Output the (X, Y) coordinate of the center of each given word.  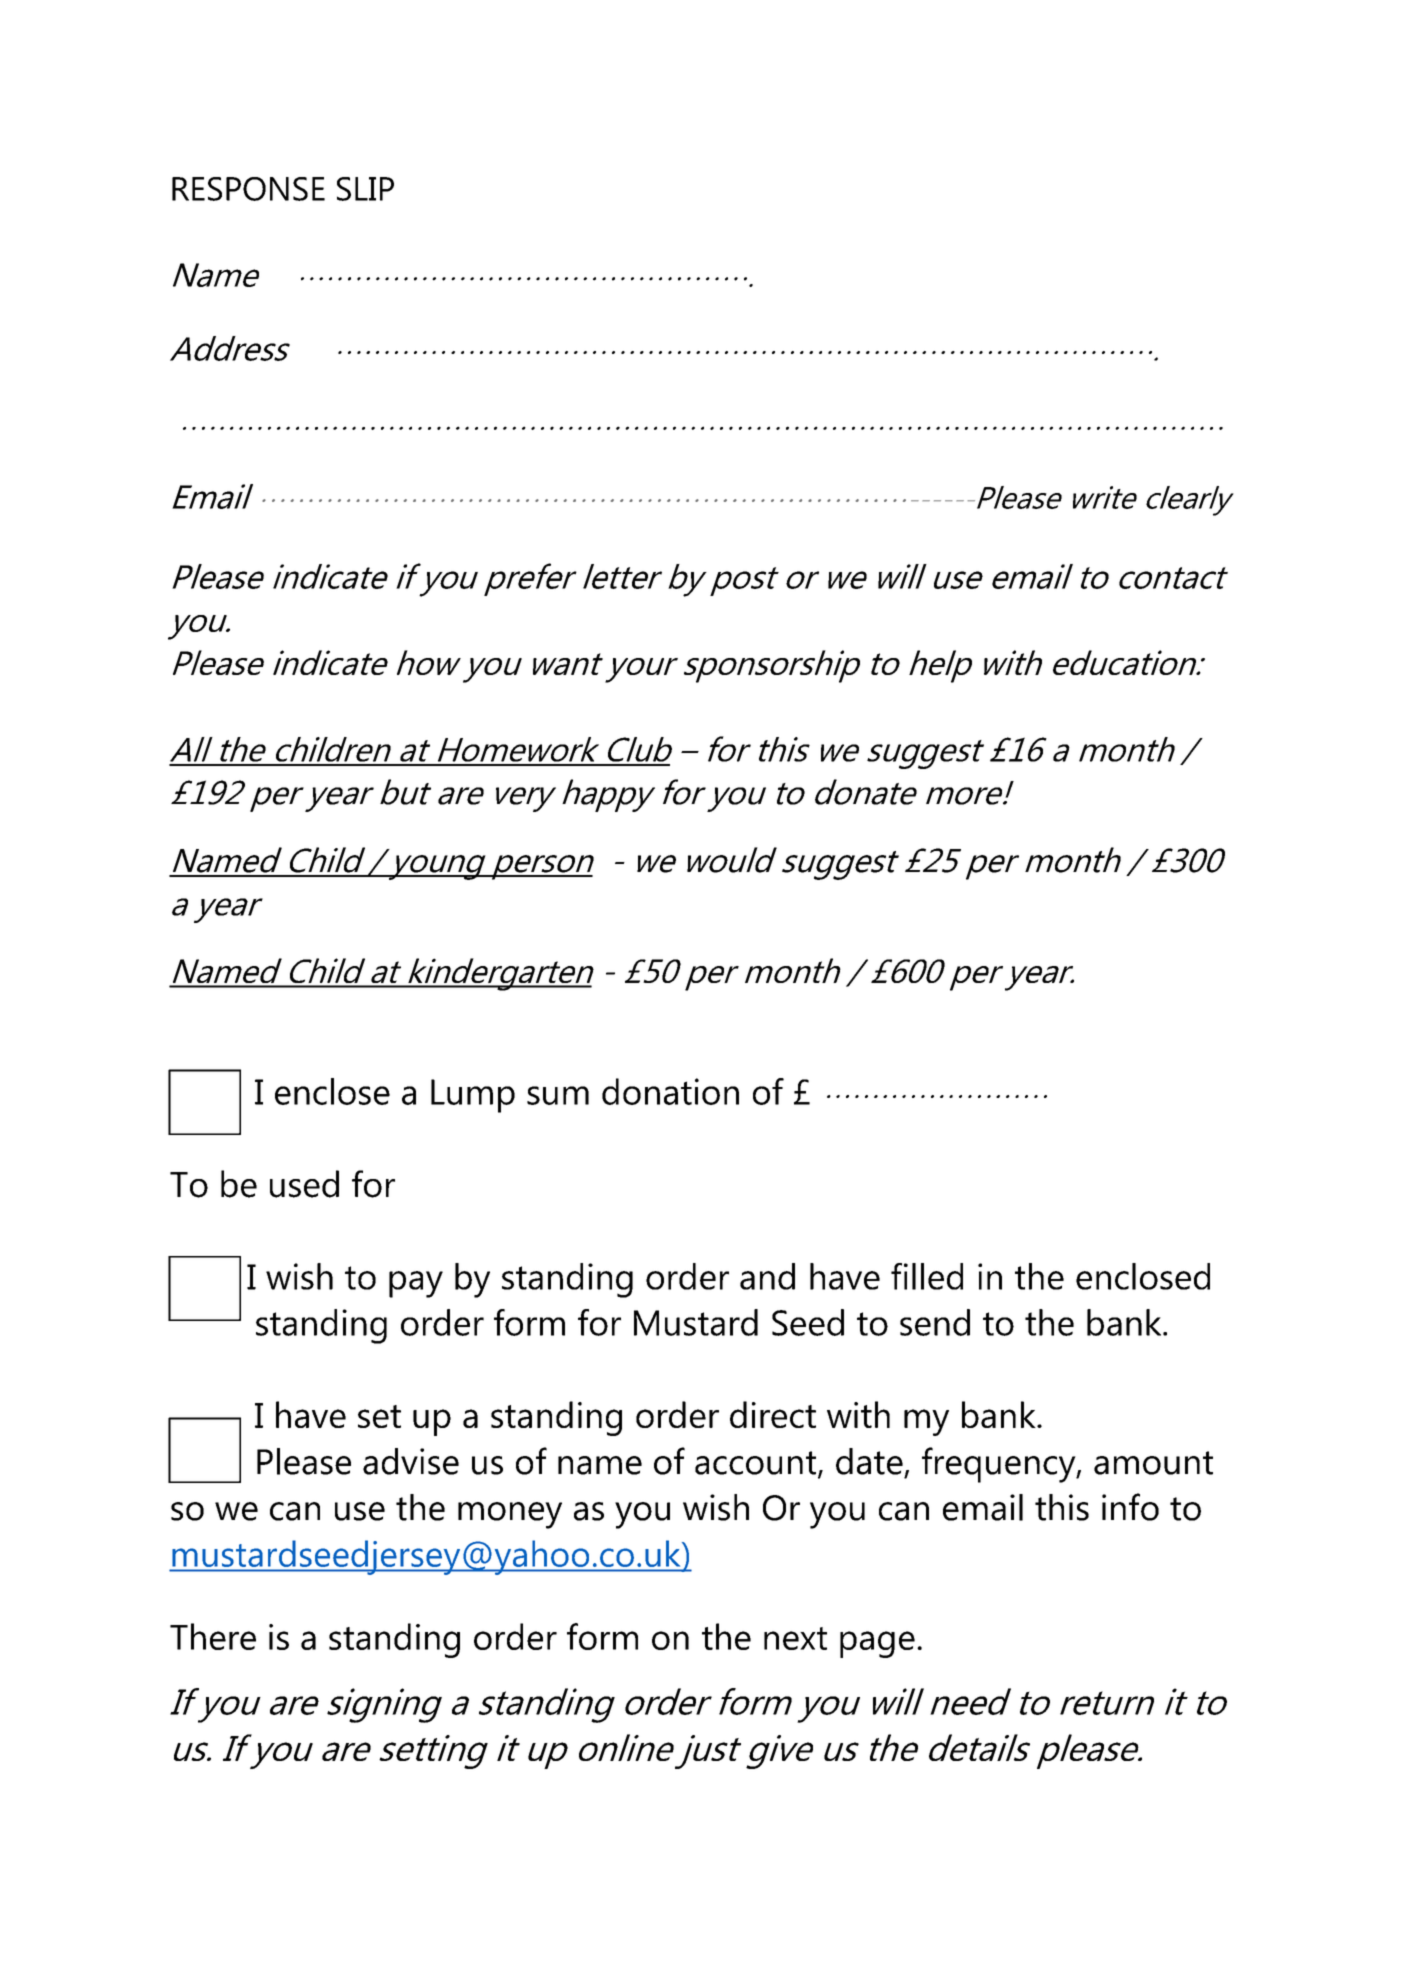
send (935, 1322)
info (1130, 1507)
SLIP (365, 189)
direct (773, 1414)
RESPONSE (248, 189)
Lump (473, 1096)
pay (416, 1284)
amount (1153, 1463)
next (795, 1638)
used (304, 1184)
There (213, 1636)
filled (927, 1276)
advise (411, 1461)
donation (670, 1091)
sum (558, 1095)
